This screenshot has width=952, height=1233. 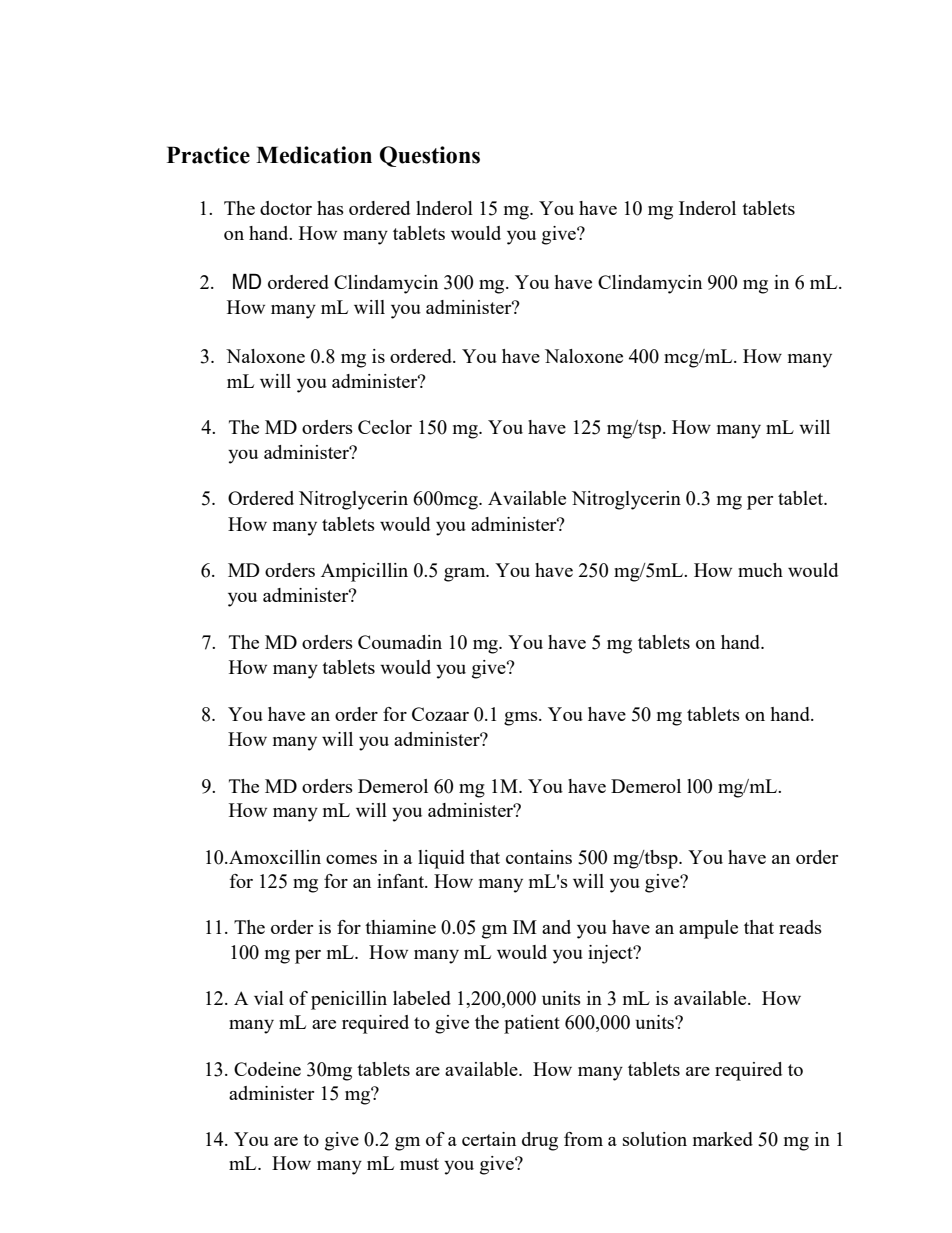 What do you see at coordinates (330, 208) in the screenshot?
I see `has` at bounding box center [330, 208].
